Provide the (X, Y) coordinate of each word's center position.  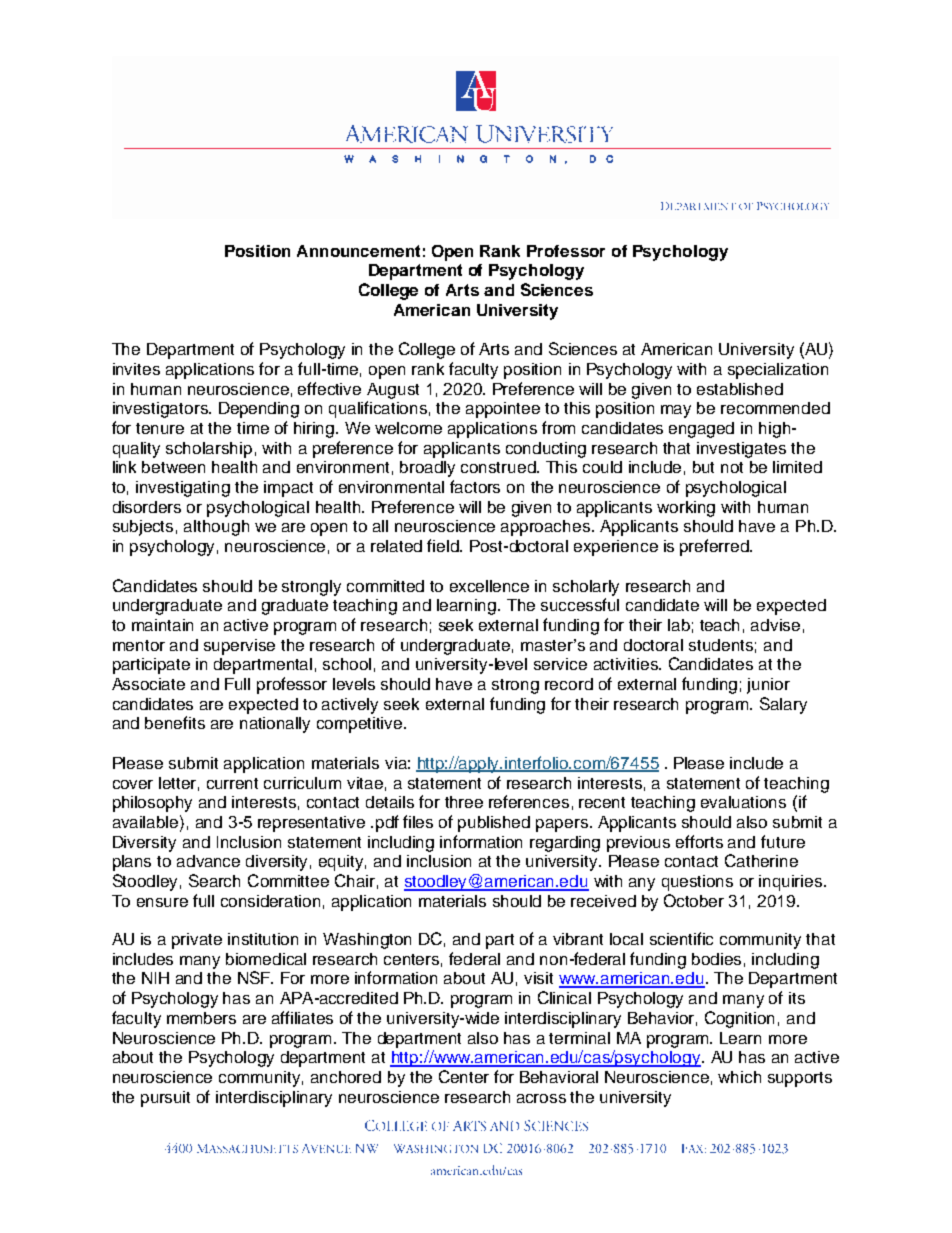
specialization (778, 371)
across (541, 1098)
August (393, 391)
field (444, 545)
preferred (715, 547)
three (464, 802)
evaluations (743, 802)
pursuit (165, 1099)
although (216, 528)
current (232, 783)
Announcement (358, 251)
